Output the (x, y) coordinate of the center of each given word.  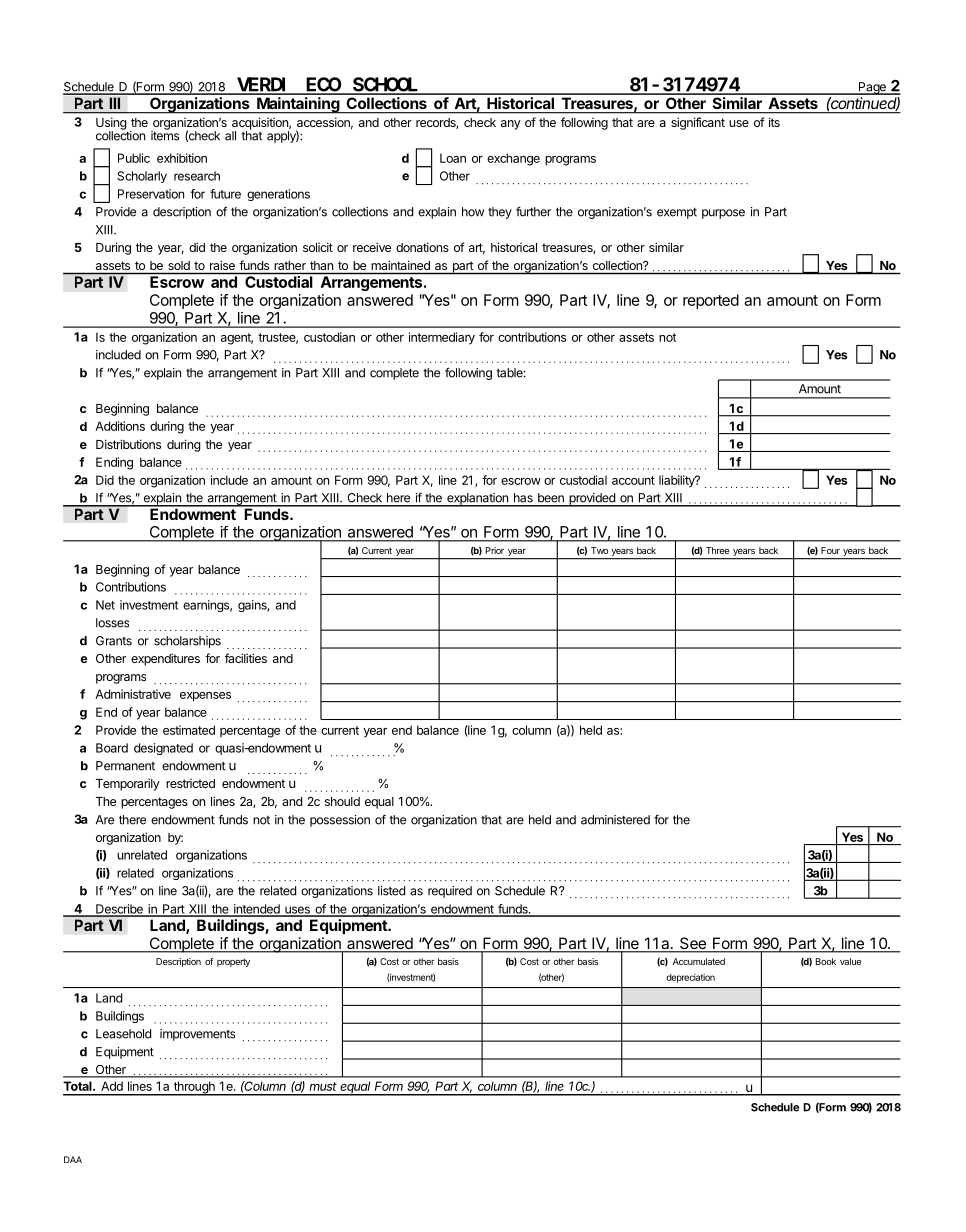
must (323, 1086)
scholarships (187, 642)
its (774, 122)
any (511, 125)
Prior (495, 550)
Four (830, 550)
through (194, 1088)
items (165, 135)
